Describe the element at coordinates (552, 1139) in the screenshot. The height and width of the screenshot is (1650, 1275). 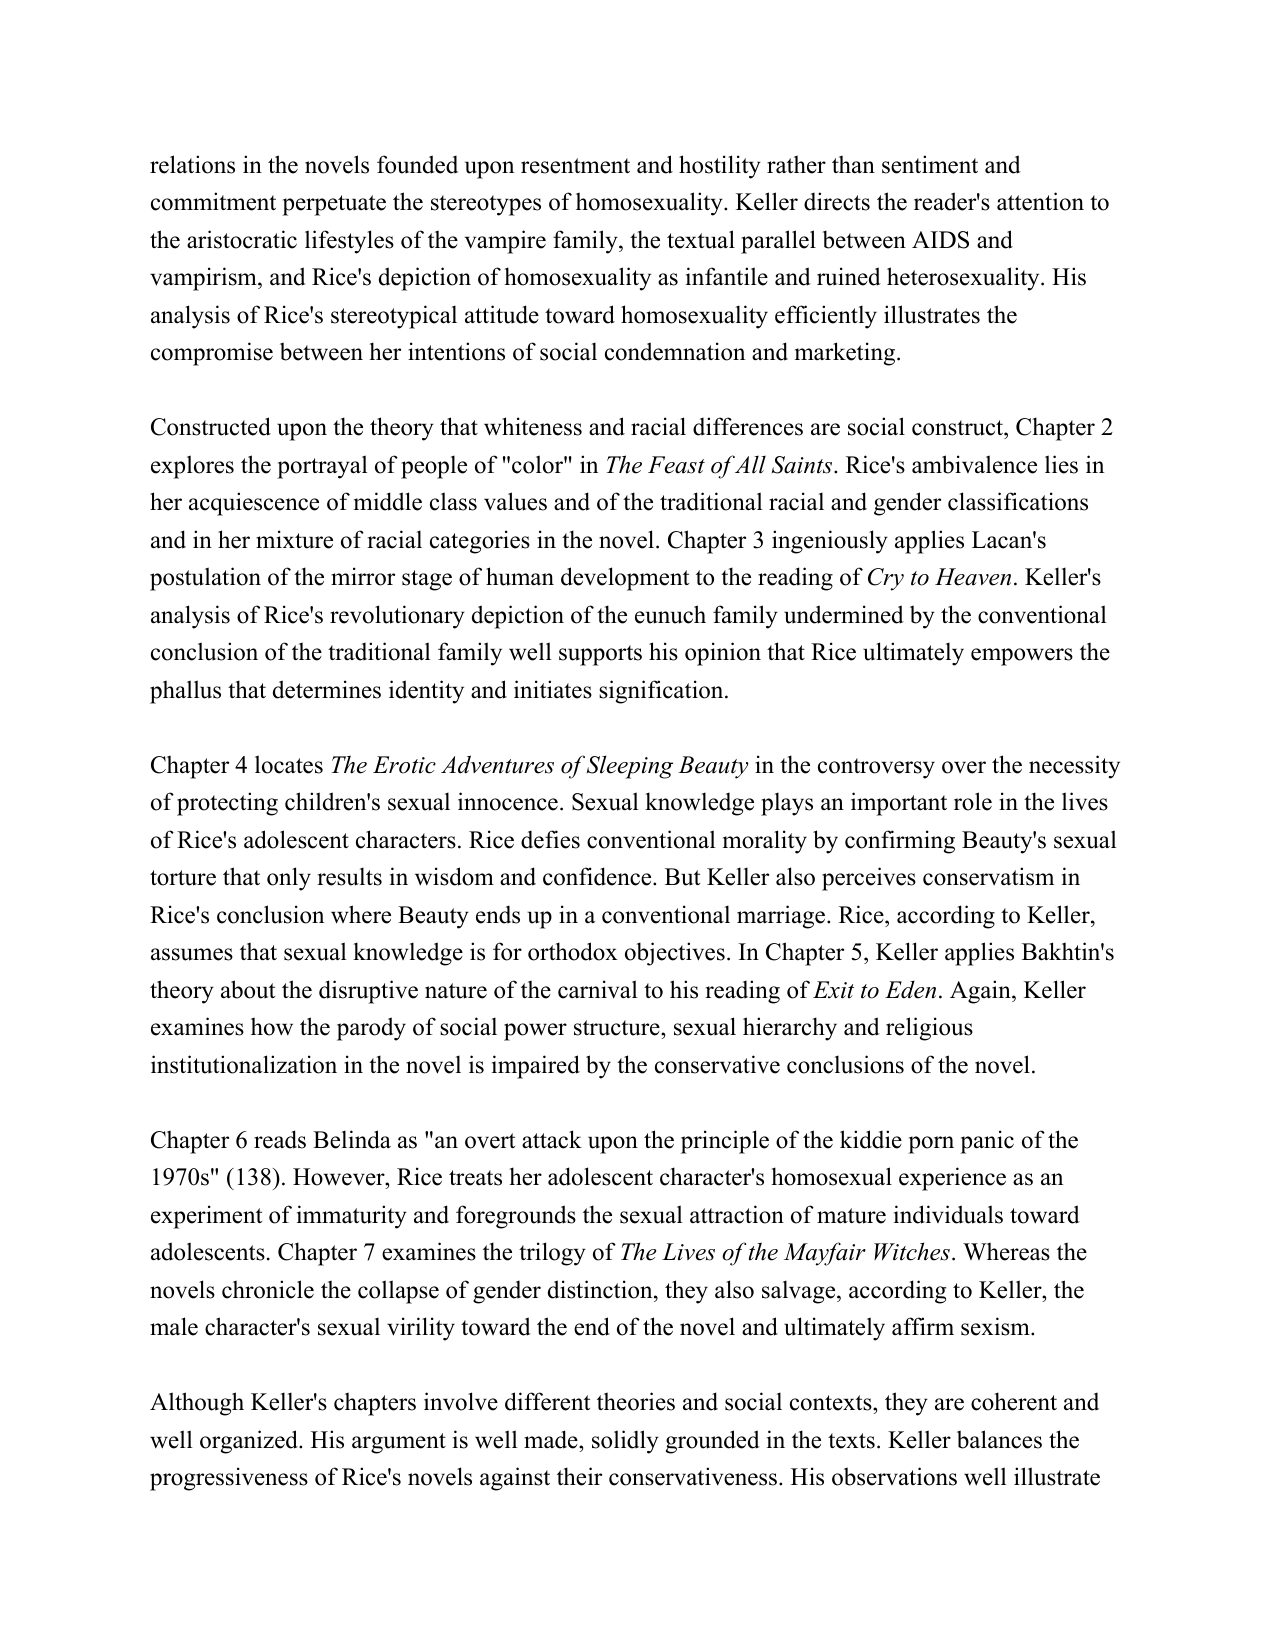
I see `attack` at that location.
